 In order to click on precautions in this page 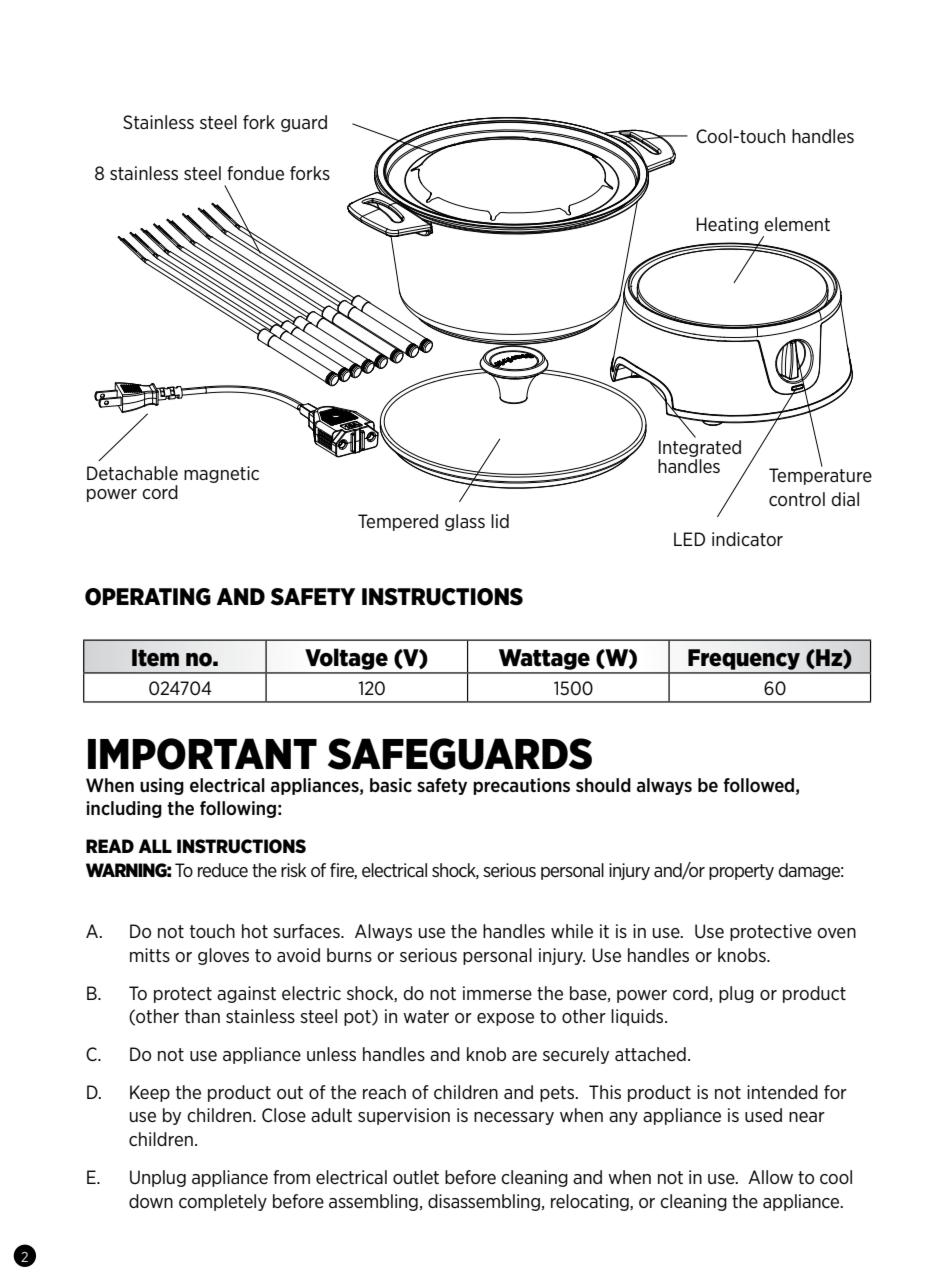, I will do `click(521, 786)`.
